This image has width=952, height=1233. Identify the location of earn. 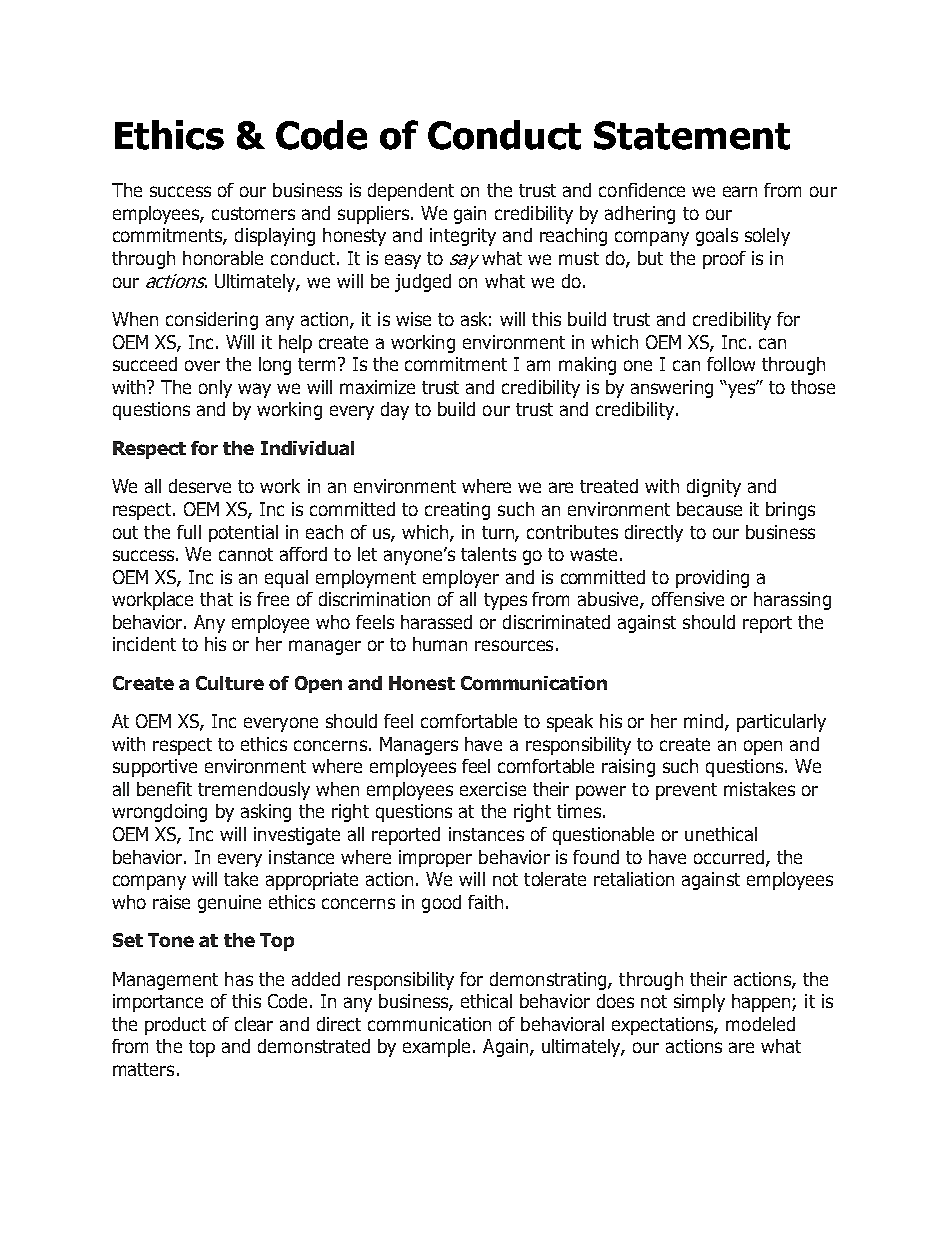
(740, 191).
